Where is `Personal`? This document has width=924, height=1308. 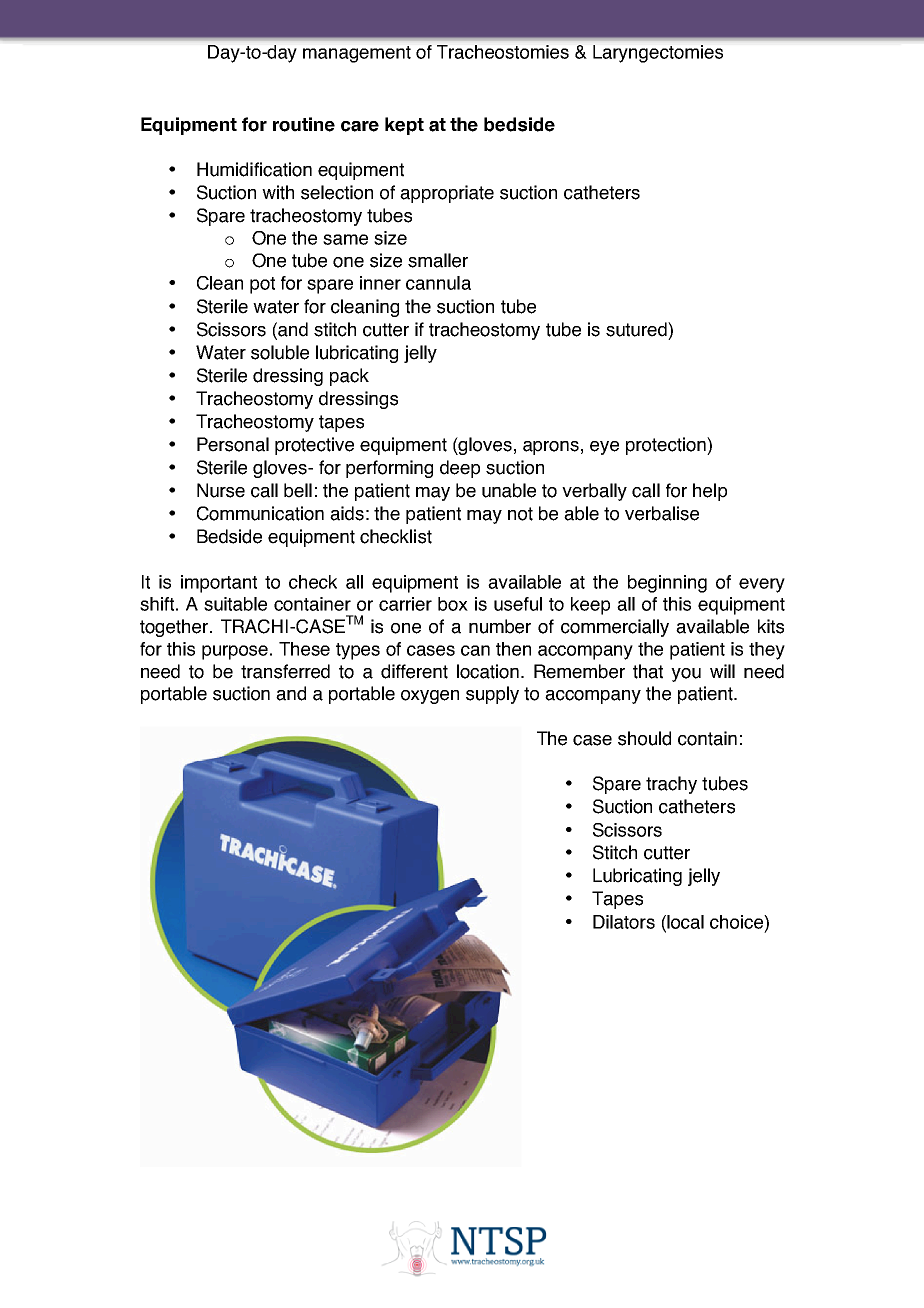
Personal is located at coordinates (233, 444).
